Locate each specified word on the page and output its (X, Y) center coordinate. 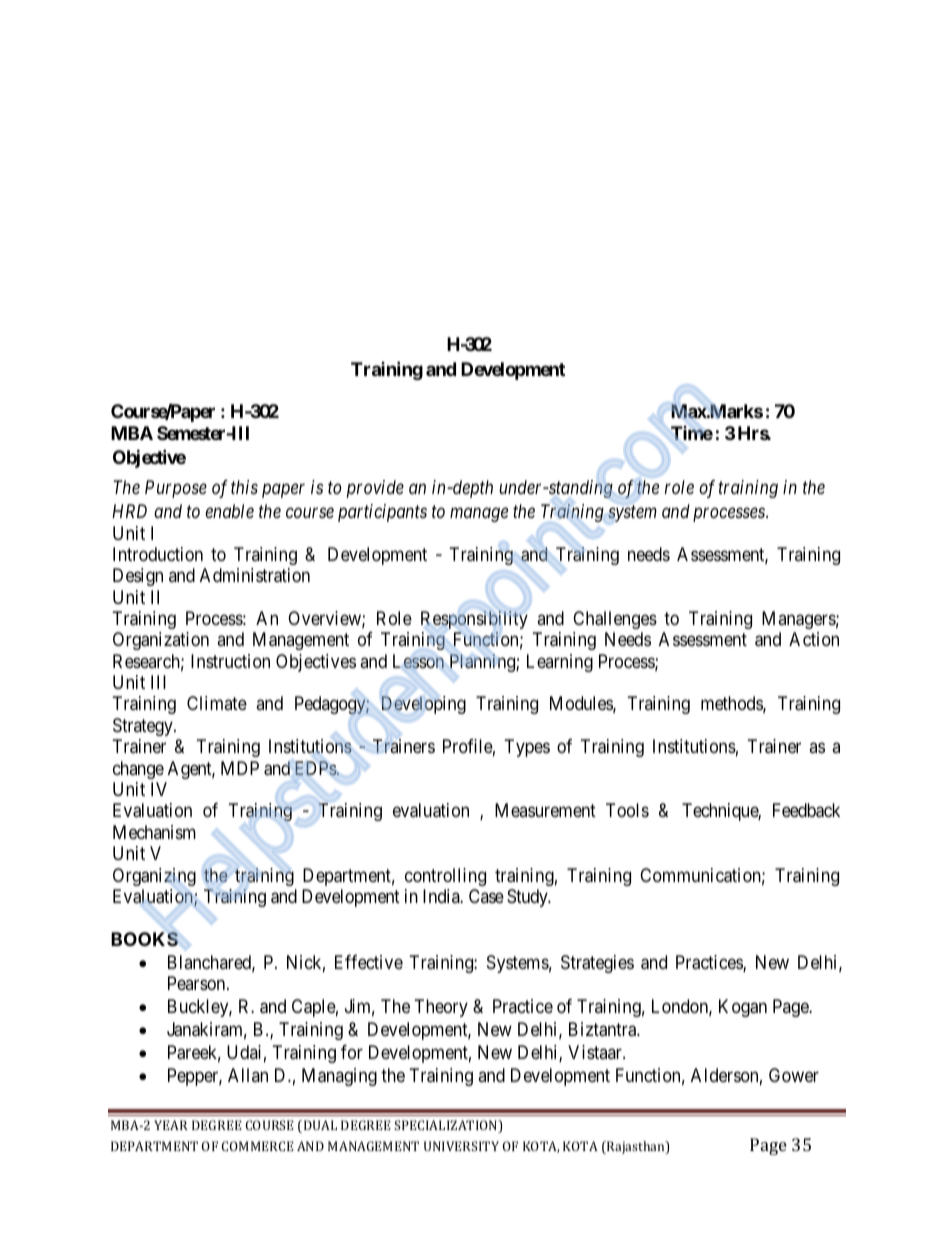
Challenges (615, 620)
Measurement (545, 810)
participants (382, 513)
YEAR (171, 1125)
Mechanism (154, 832)
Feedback (806, 810)
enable (229, 511)
